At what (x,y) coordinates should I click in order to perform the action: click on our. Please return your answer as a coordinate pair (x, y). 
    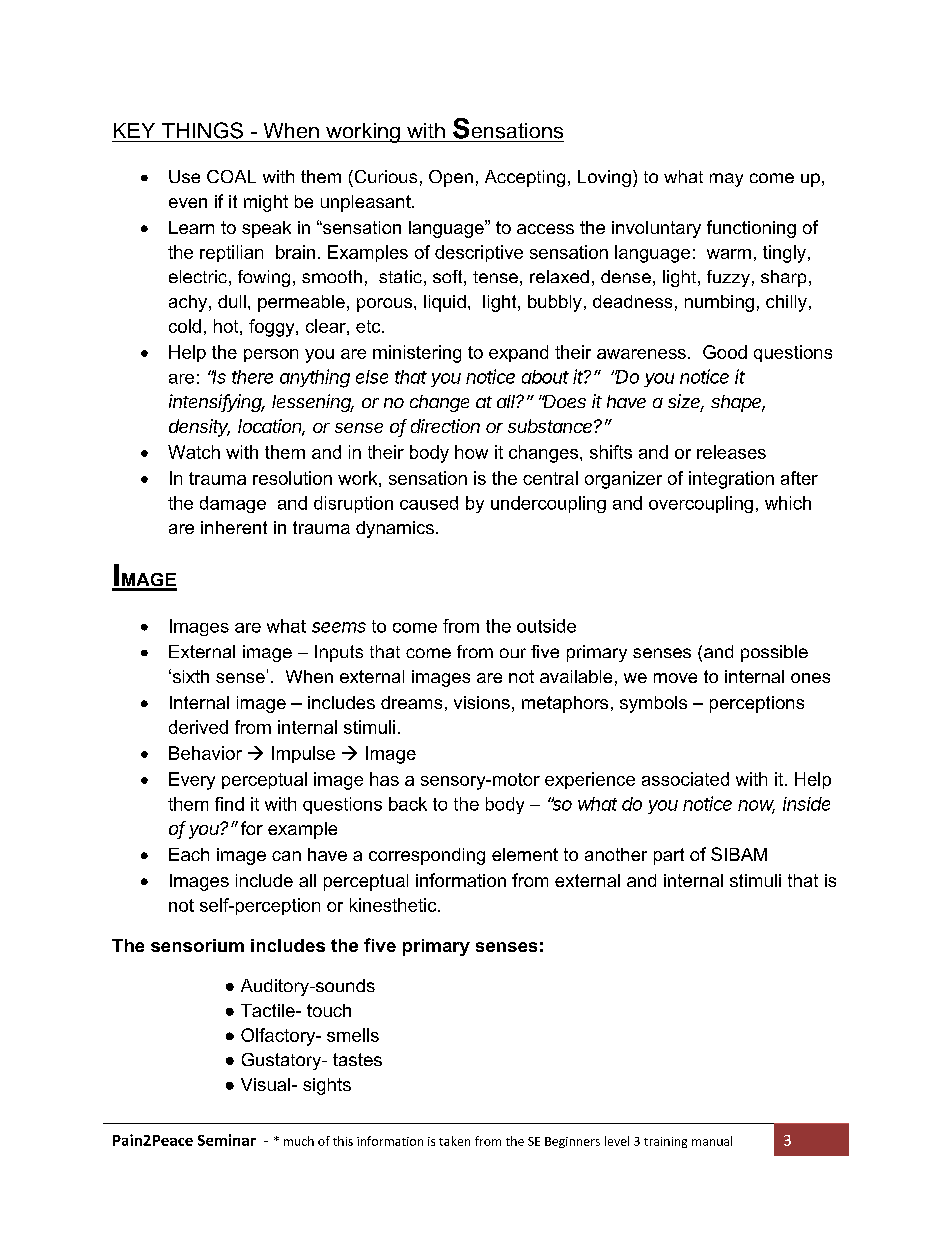
    Looking at the image, I should click on (513, 653).
